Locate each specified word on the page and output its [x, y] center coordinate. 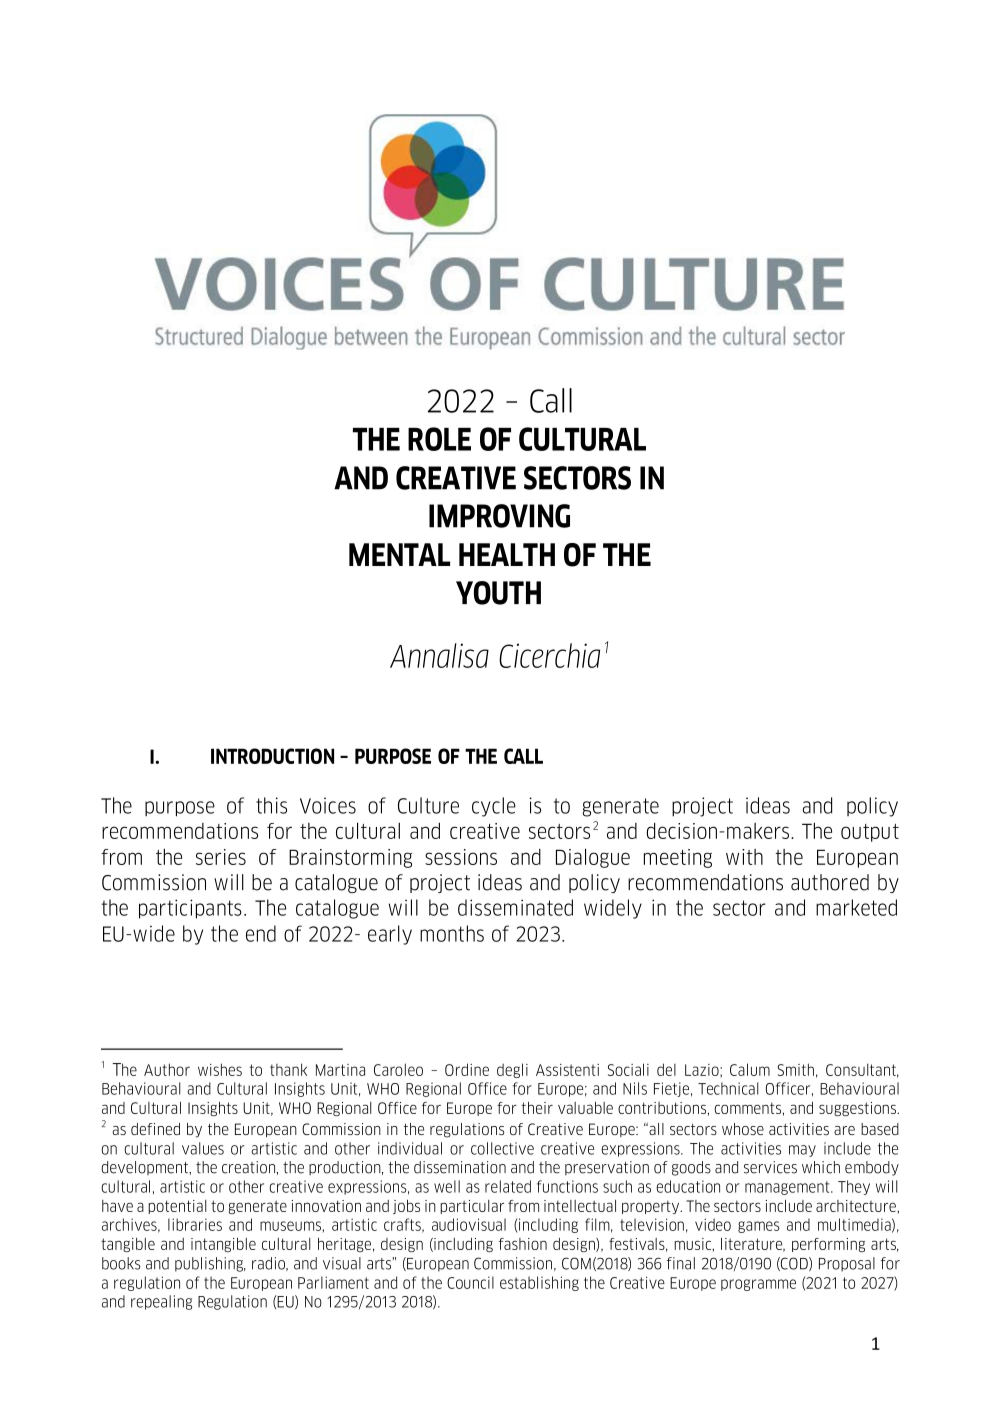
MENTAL [399, 554]
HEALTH [507, 554]
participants [190, 909]
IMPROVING [499, 516]
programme [758, 1285]
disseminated [515, 907]
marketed [856, 907]
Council [470, 1282]
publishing [210, 1264]
